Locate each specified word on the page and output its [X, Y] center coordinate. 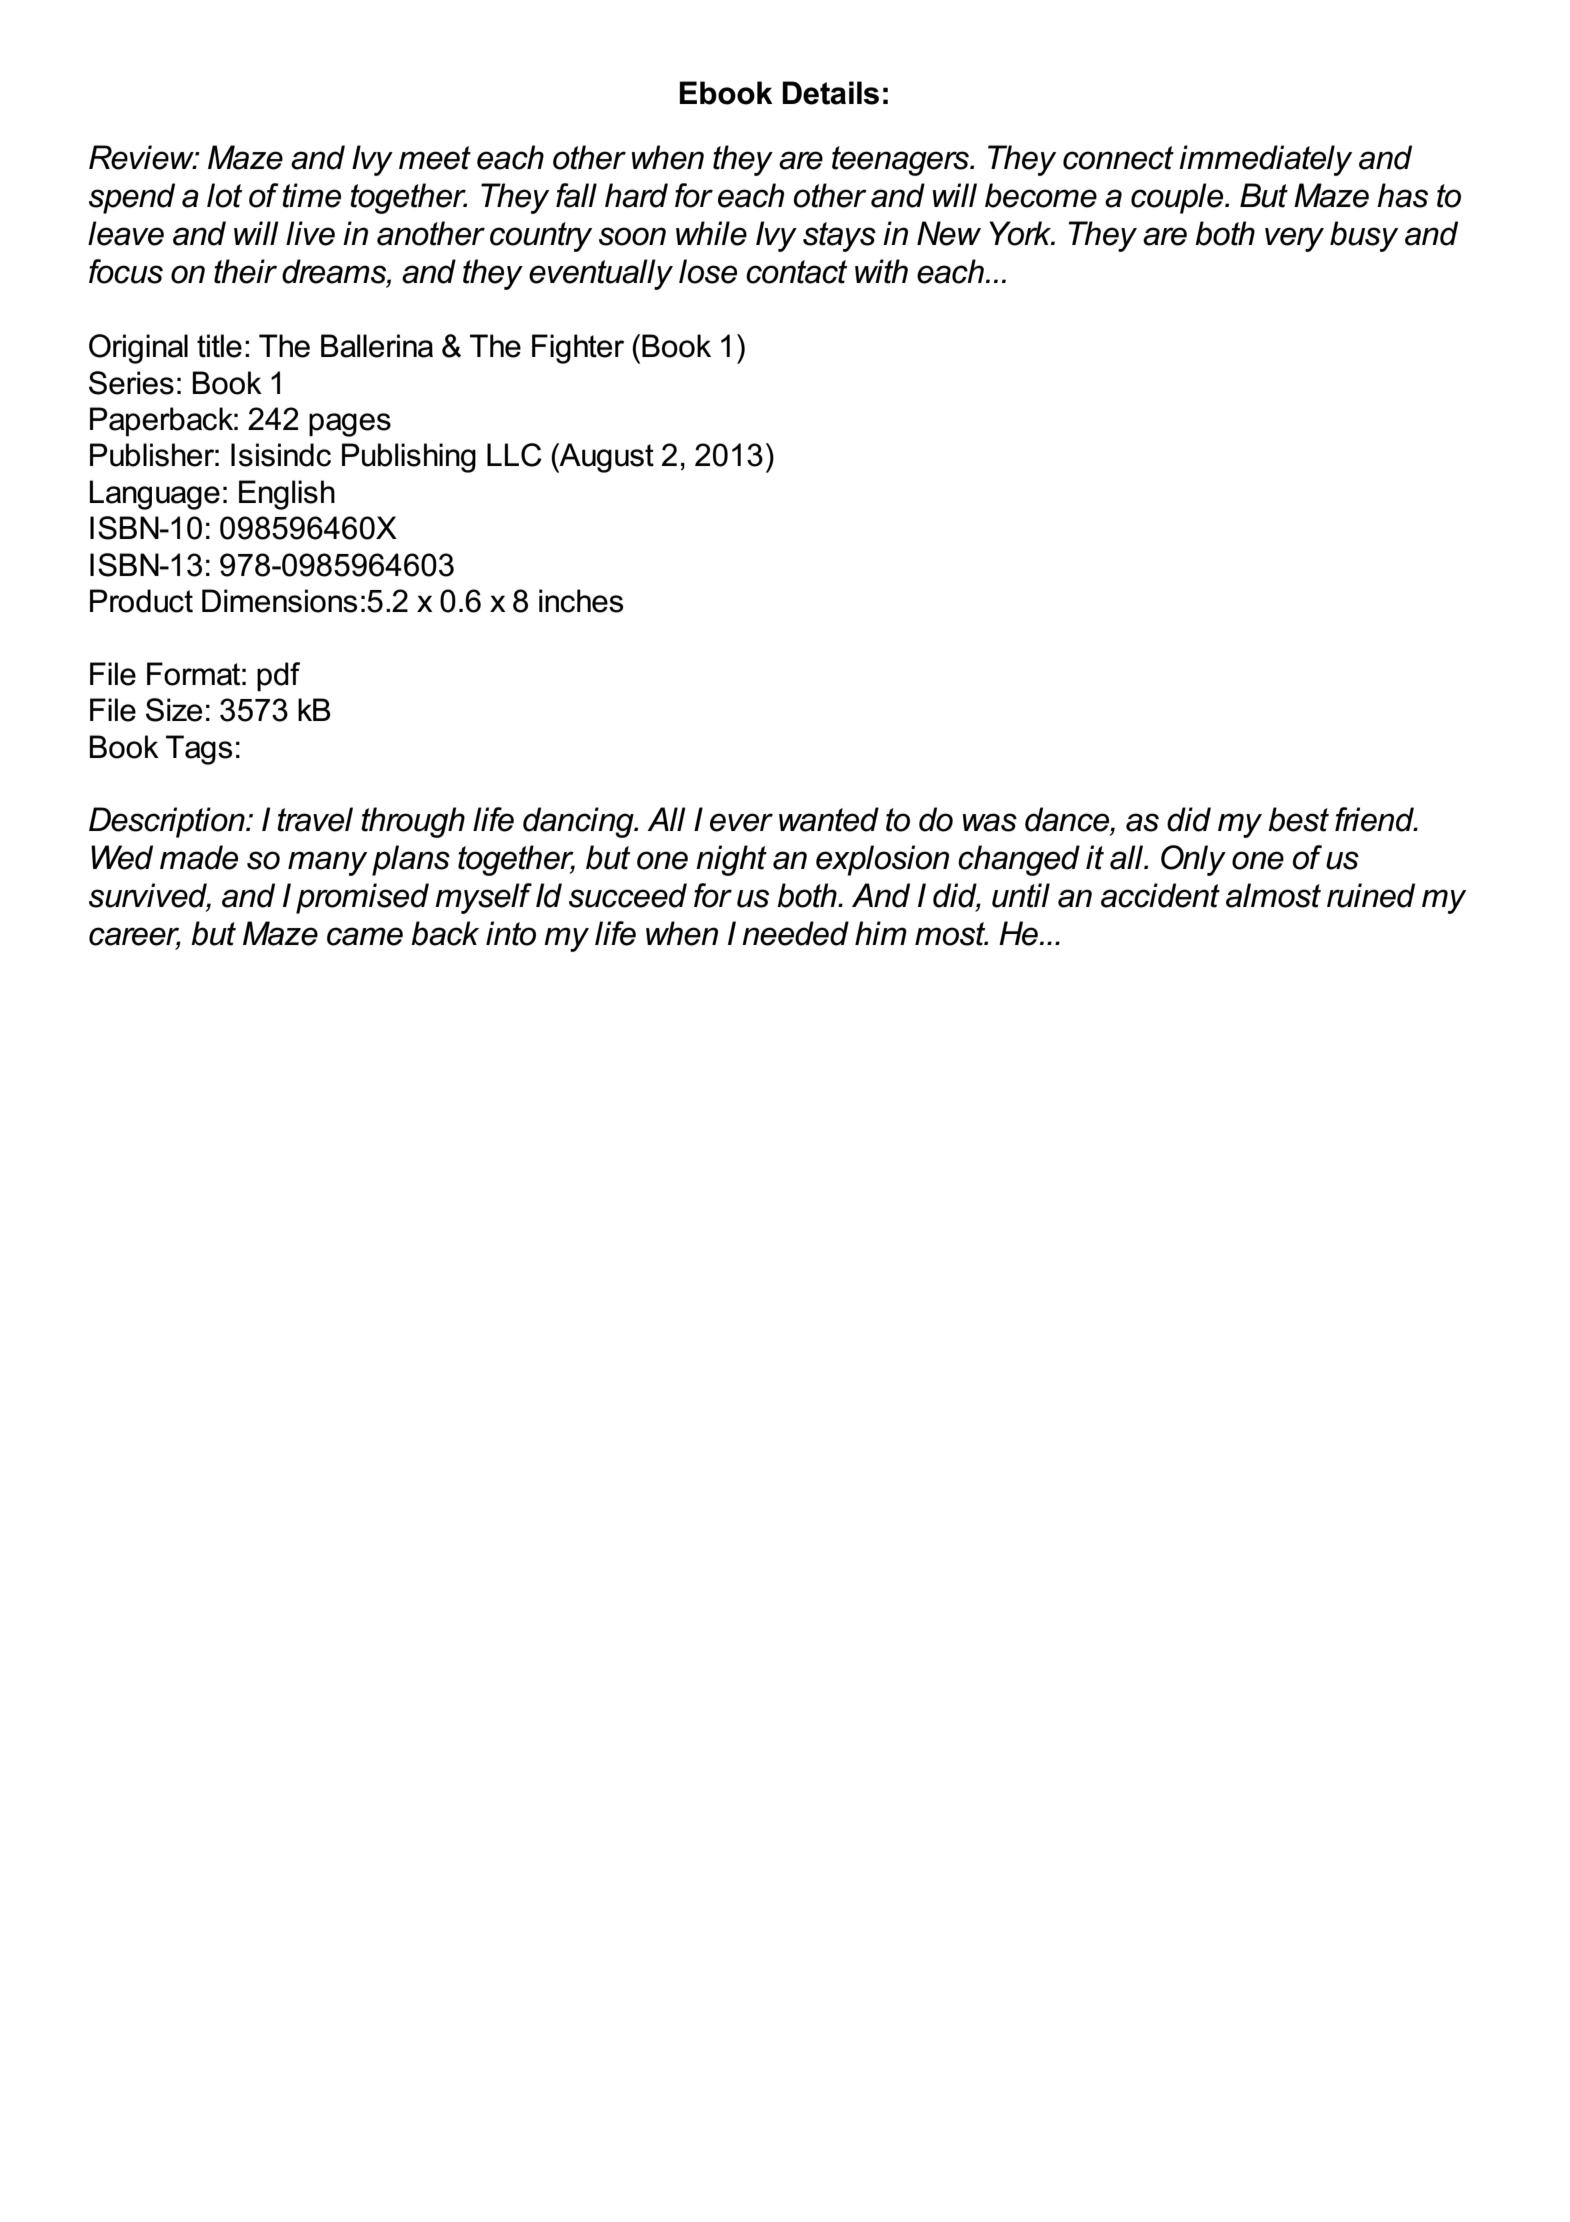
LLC [514, 455]
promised [362, 898]
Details [830, 93]
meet [435, 158]
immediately [1265, 160]
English [287, 495]
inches [581, 601]
